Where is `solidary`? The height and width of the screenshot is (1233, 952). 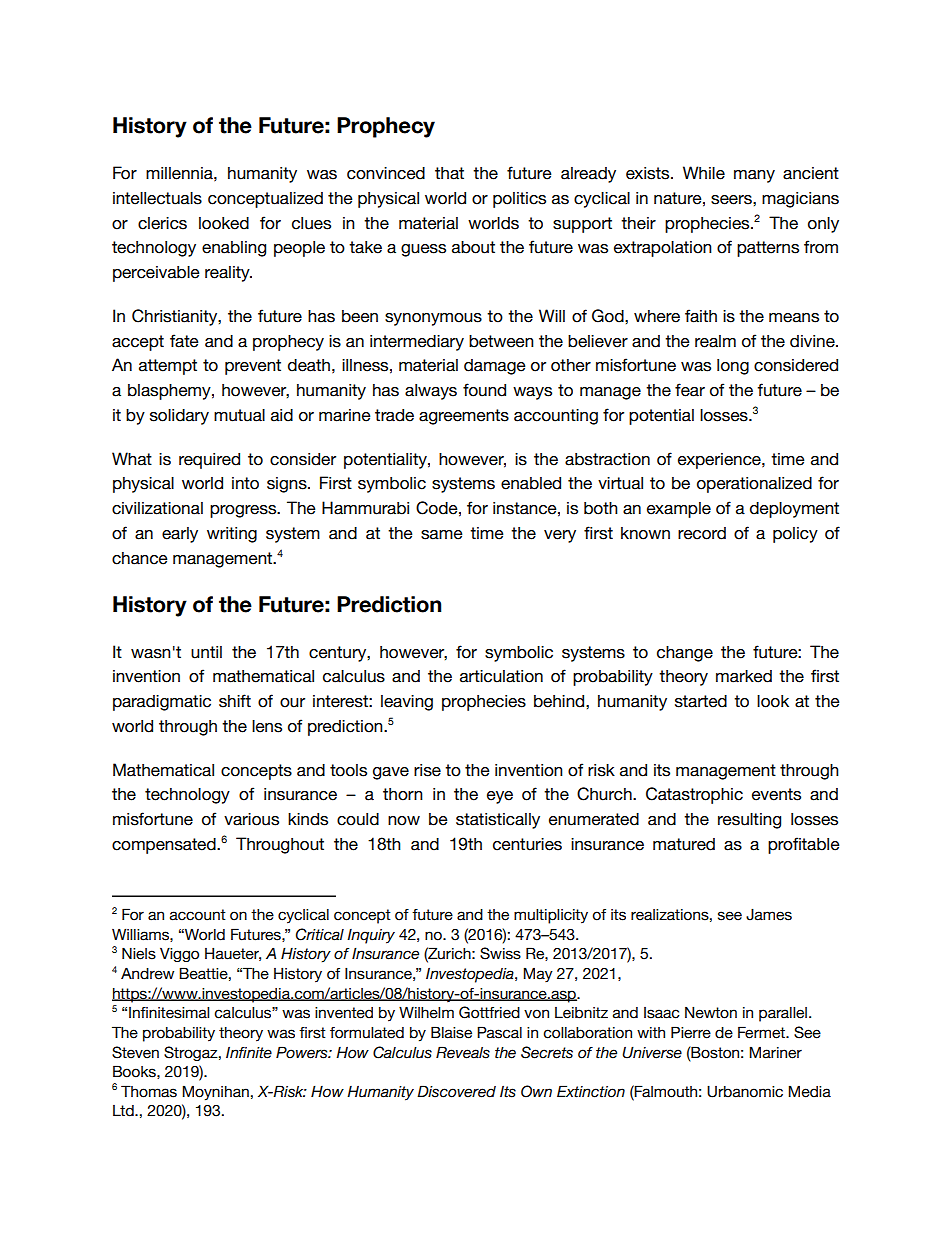 solidary is located at coordinates (179, 417).
